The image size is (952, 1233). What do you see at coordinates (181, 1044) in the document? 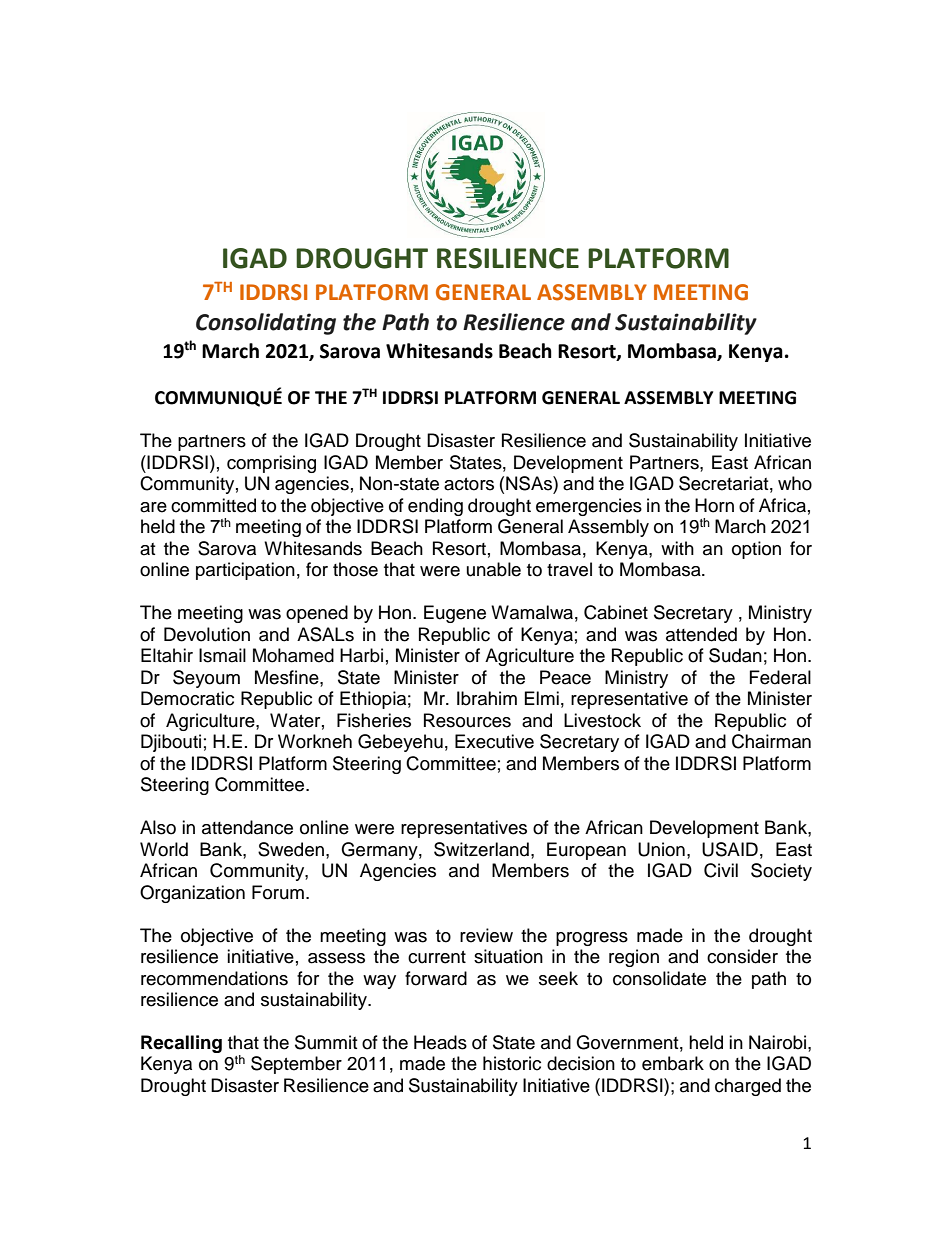
I see `Recalling` at bounding box center [181, 1044].
